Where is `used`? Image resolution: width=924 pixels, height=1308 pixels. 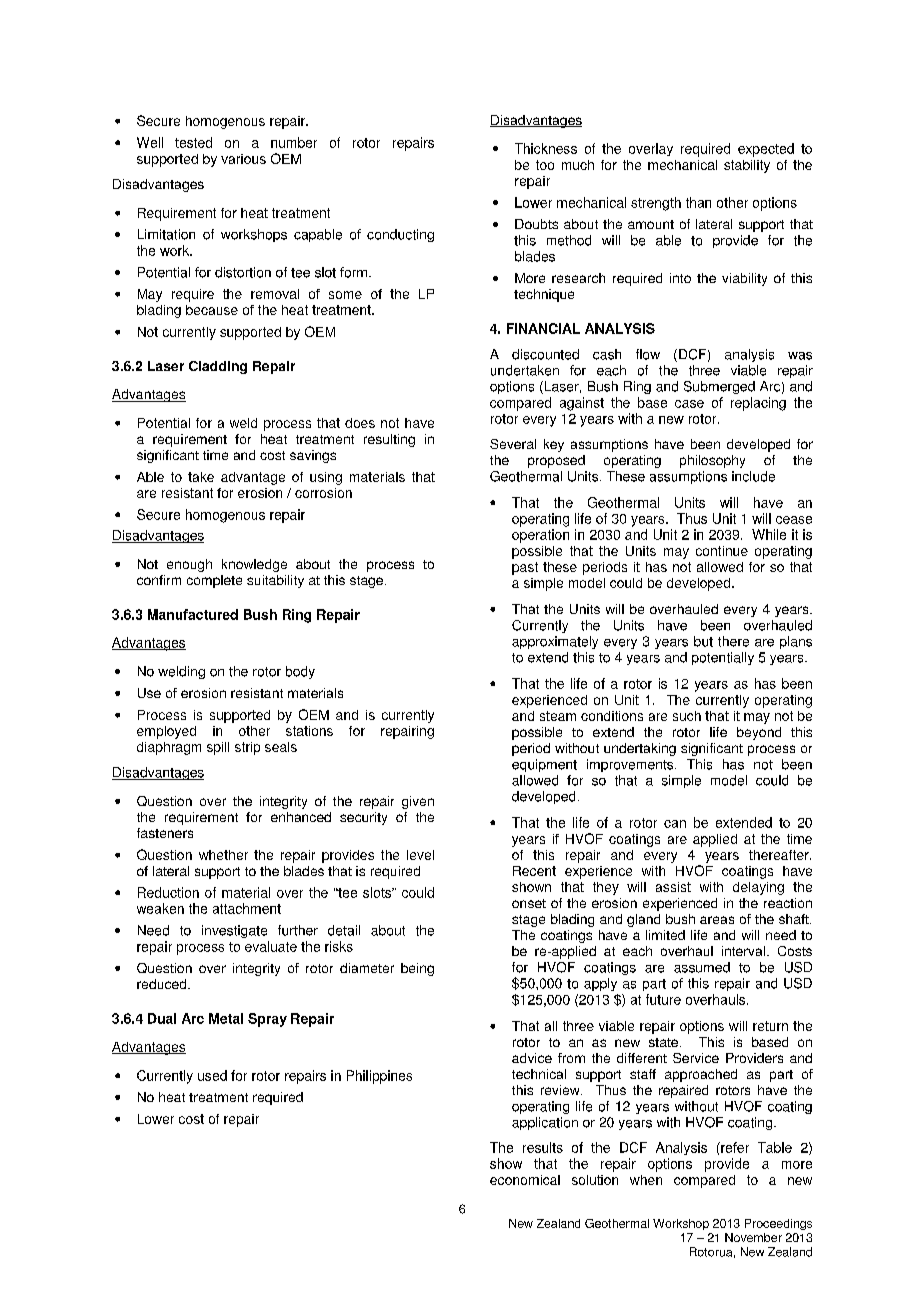 used is located at coordinates (212, 1075).
